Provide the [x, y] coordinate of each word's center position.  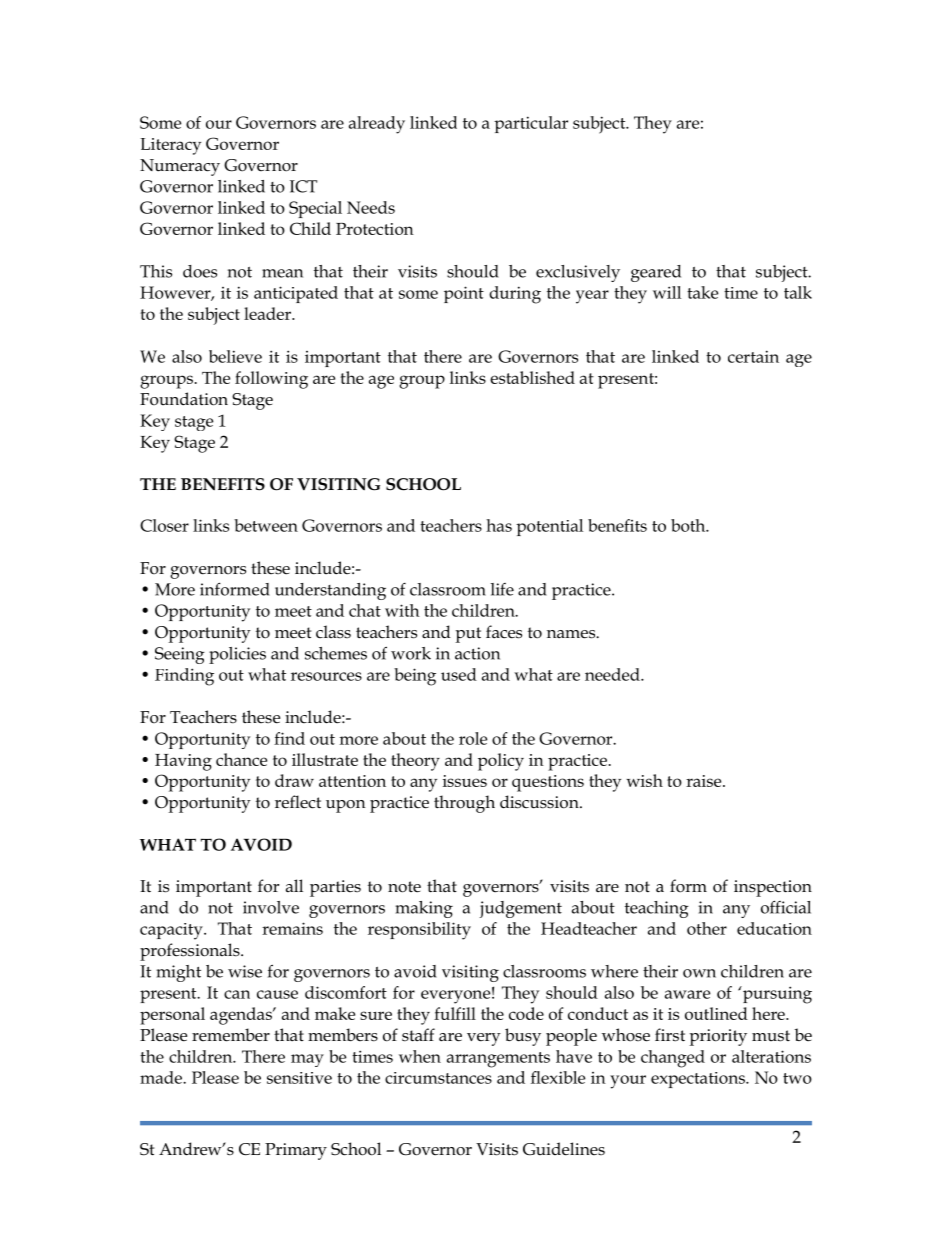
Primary [296, 1151]
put [468, 635]
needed [613, 674]
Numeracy [180, 167]
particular [531, 124]
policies [237, 655]
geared [656, 273]
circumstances [438, 1078]
